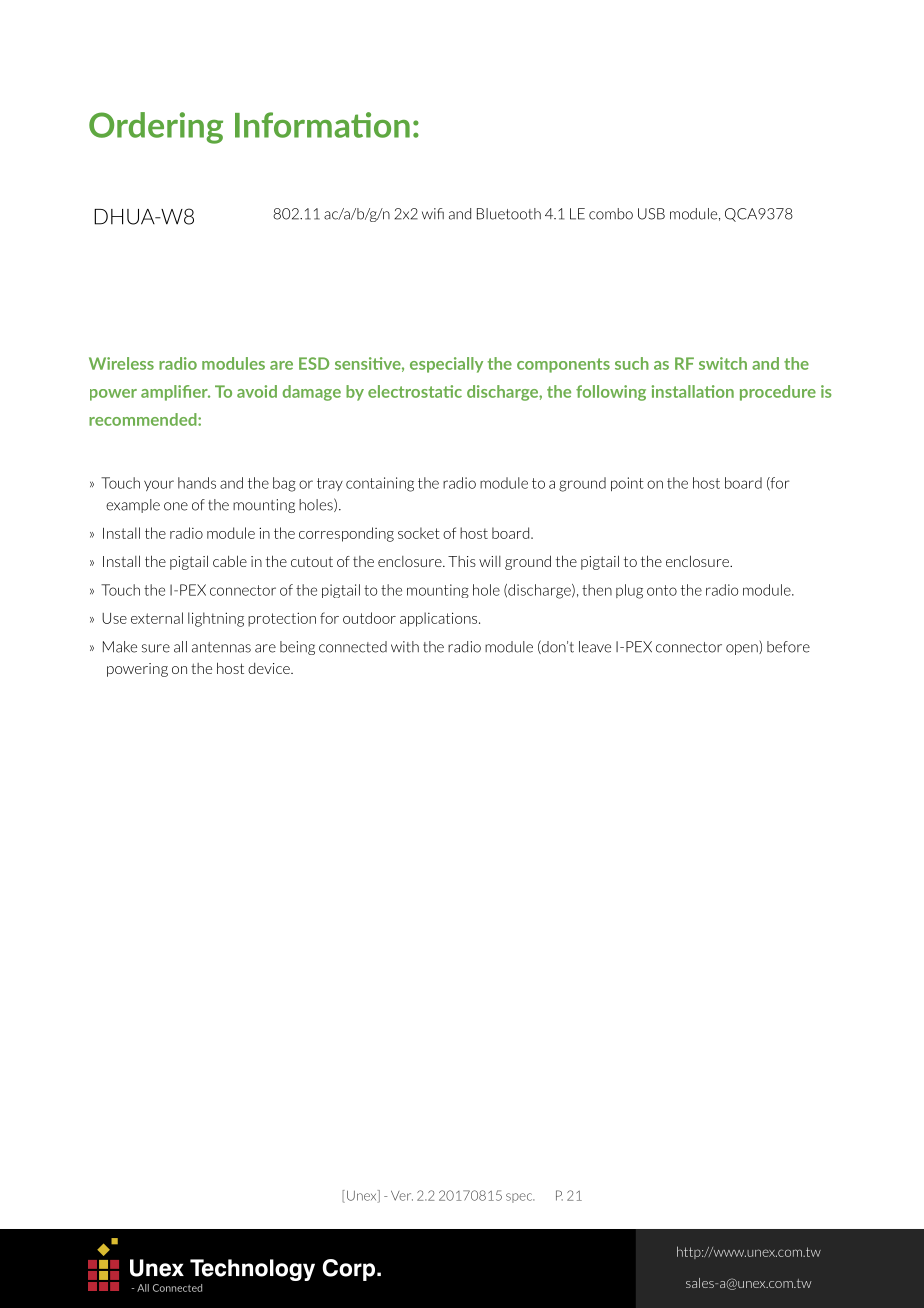 The height and width of the image is (1308, 924). Describe the element at coordinates (156, 128) in the image. I see `Ordering` at that location.
